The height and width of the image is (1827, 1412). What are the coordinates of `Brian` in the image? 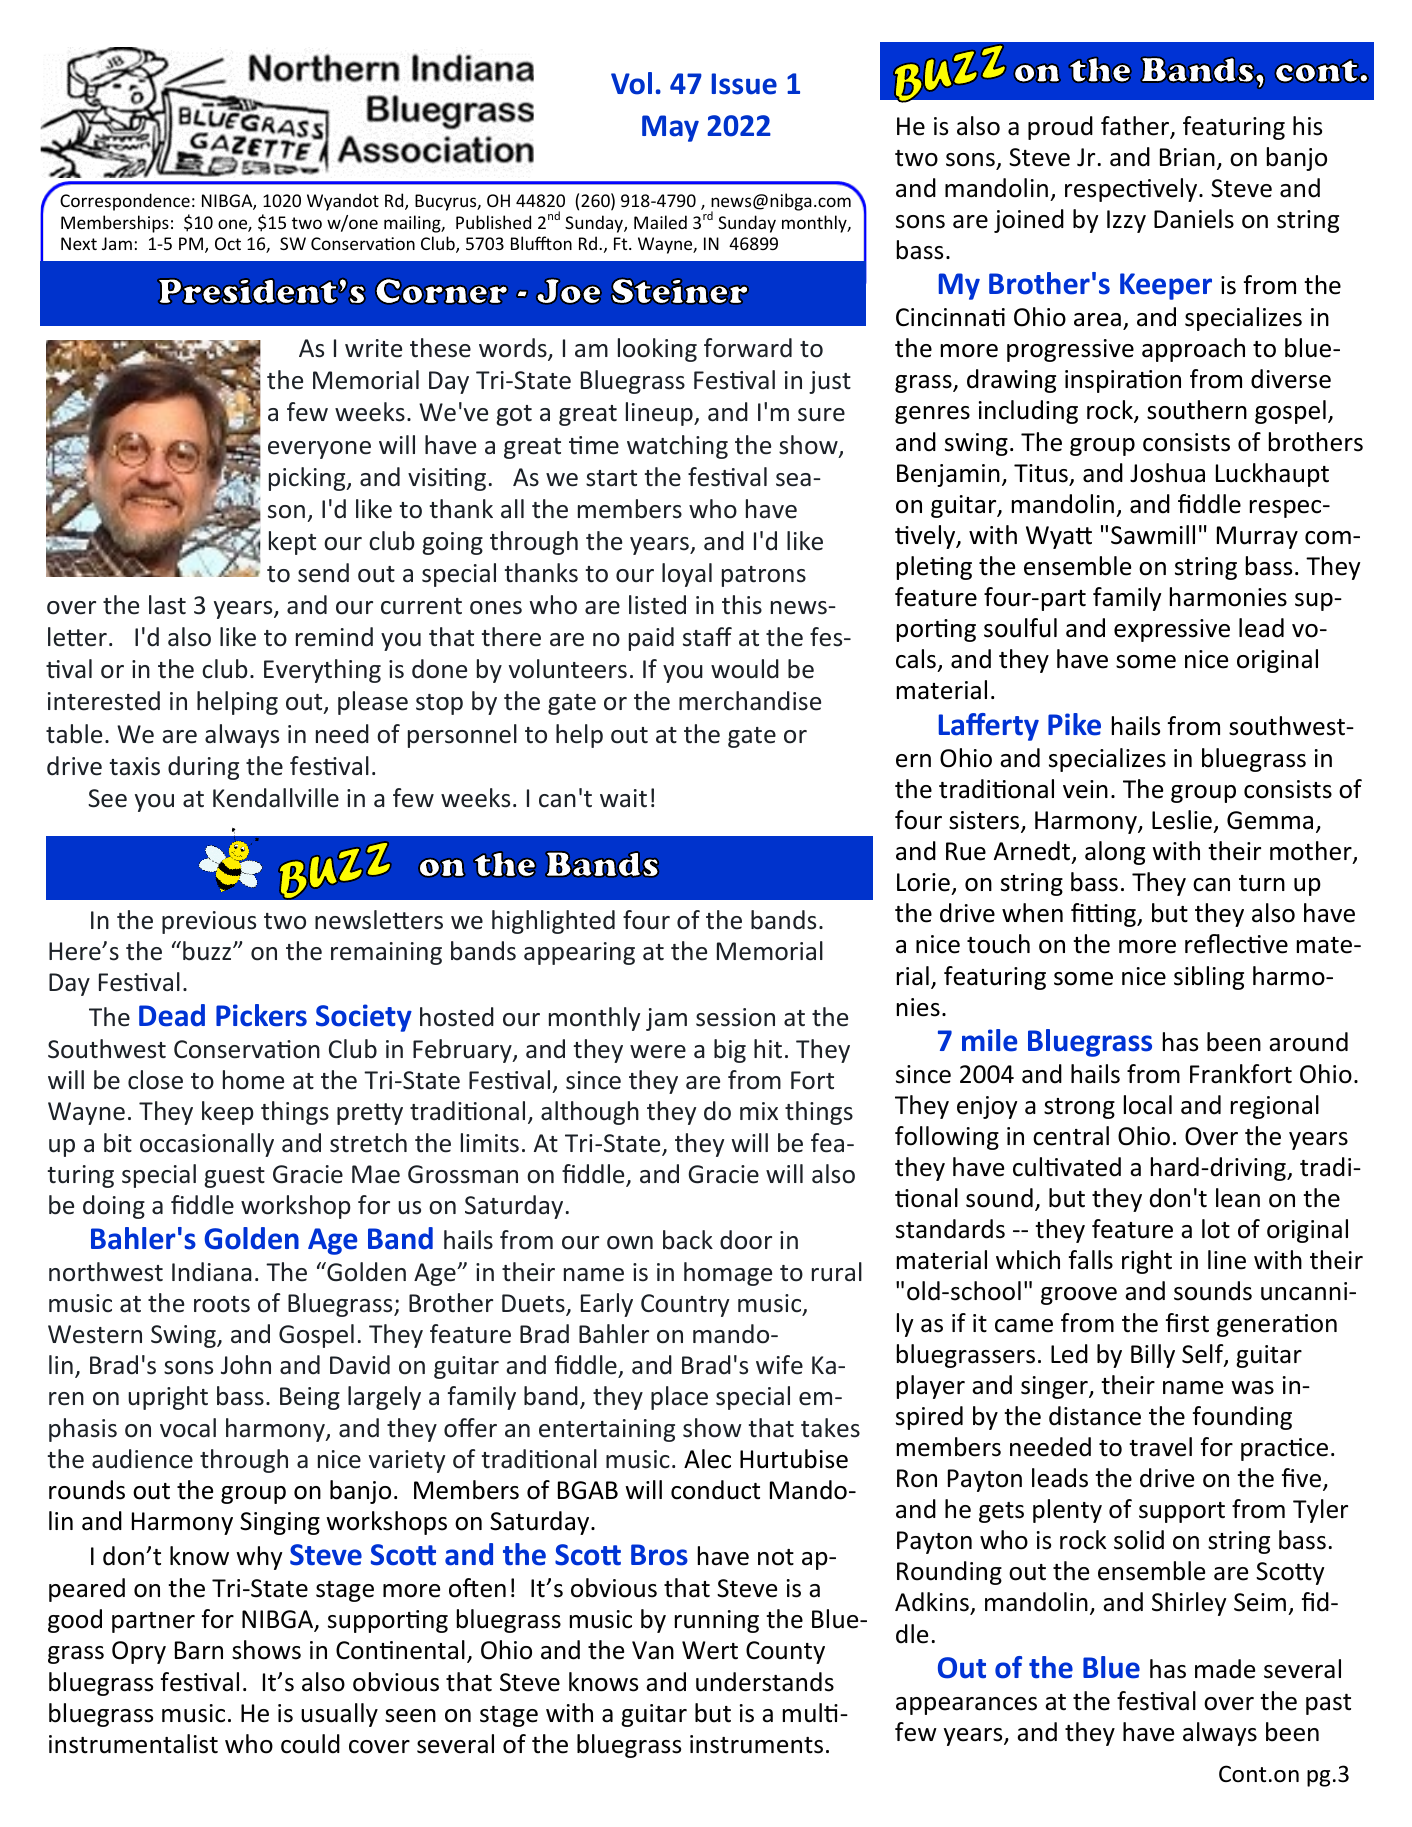 It's located at (1187, 157).
